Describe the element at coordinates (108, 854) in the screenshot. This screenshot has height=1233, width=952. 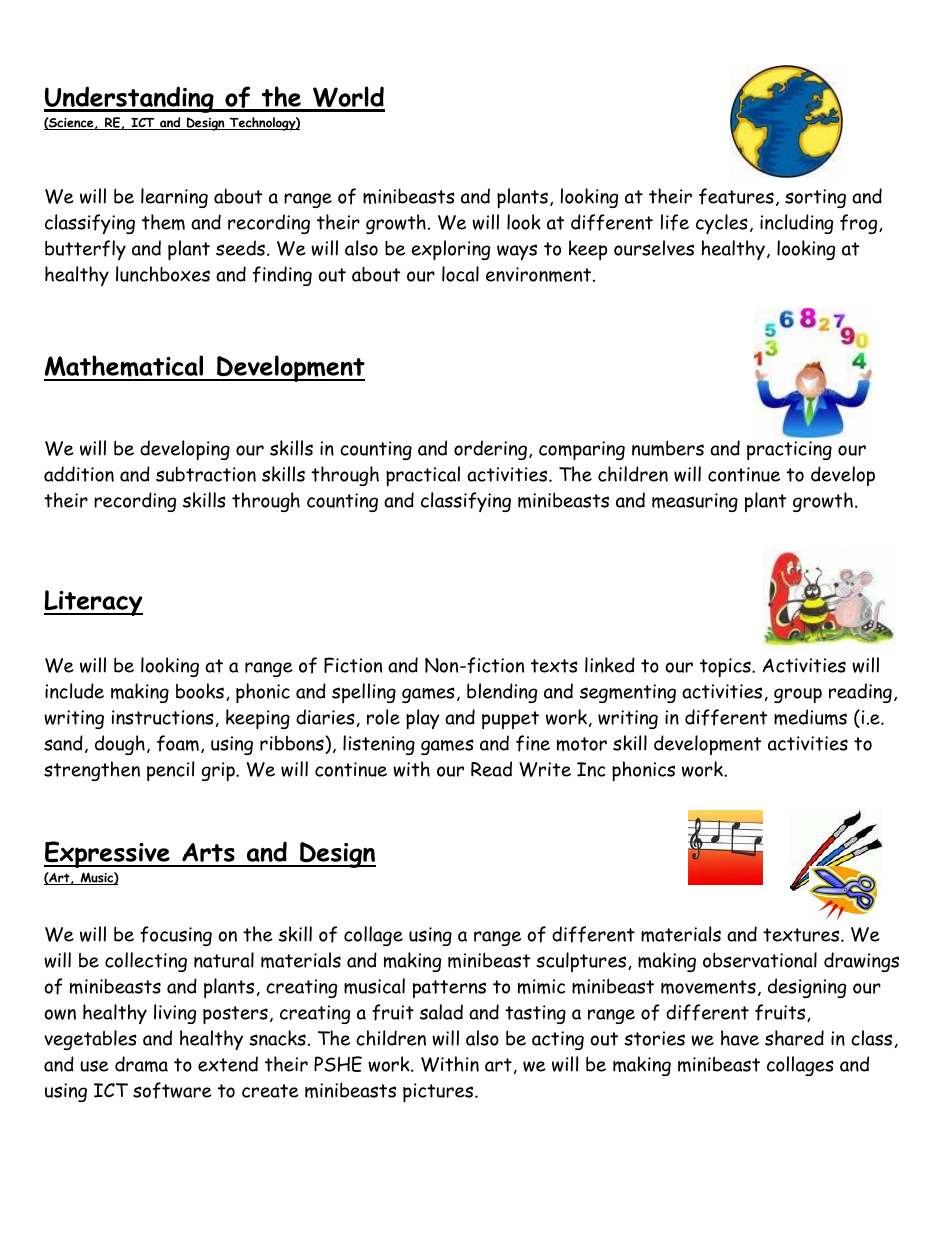
I see `Expressive` at that location.
